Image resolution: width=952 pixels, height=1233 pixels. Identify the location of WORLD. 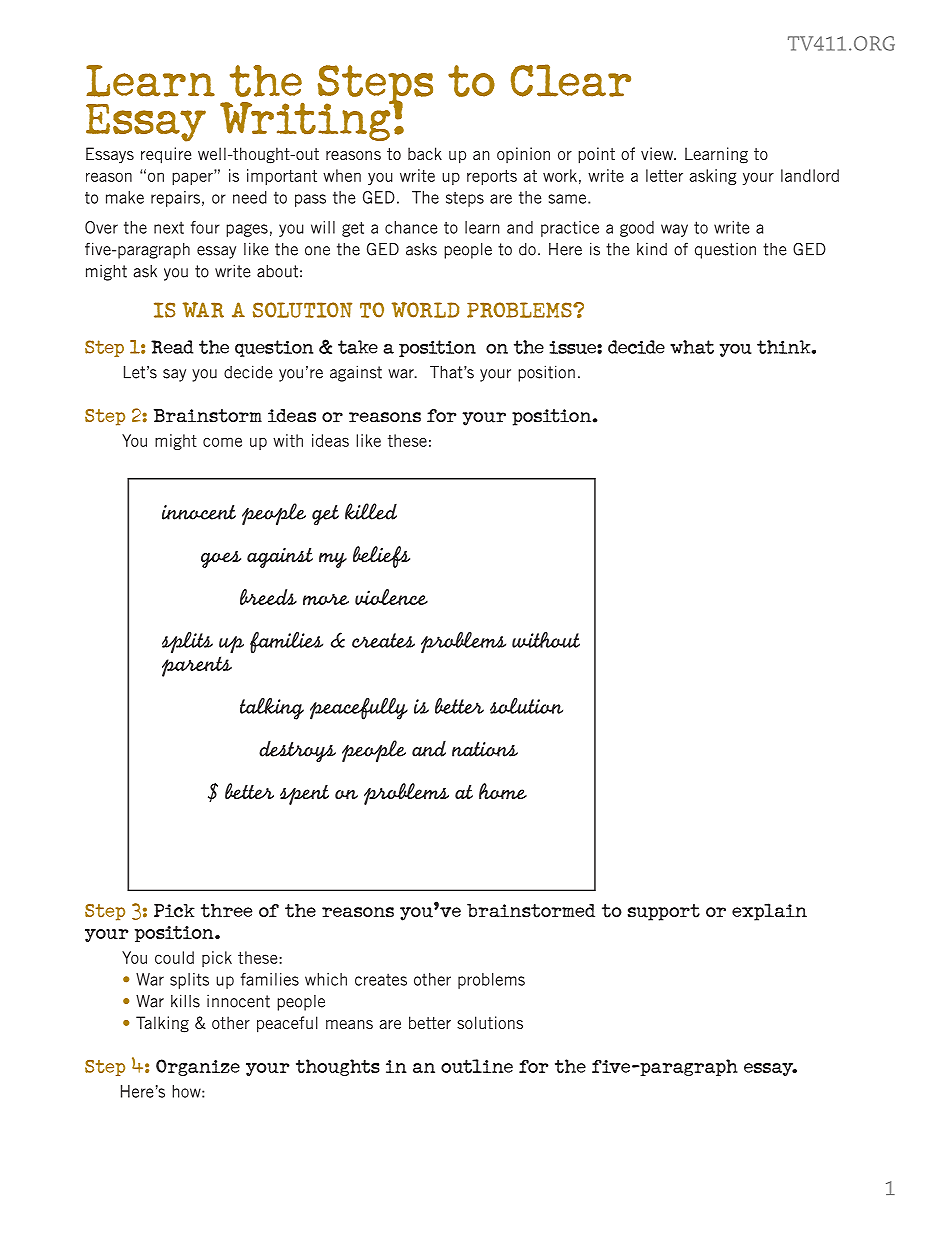
(425, 310).
